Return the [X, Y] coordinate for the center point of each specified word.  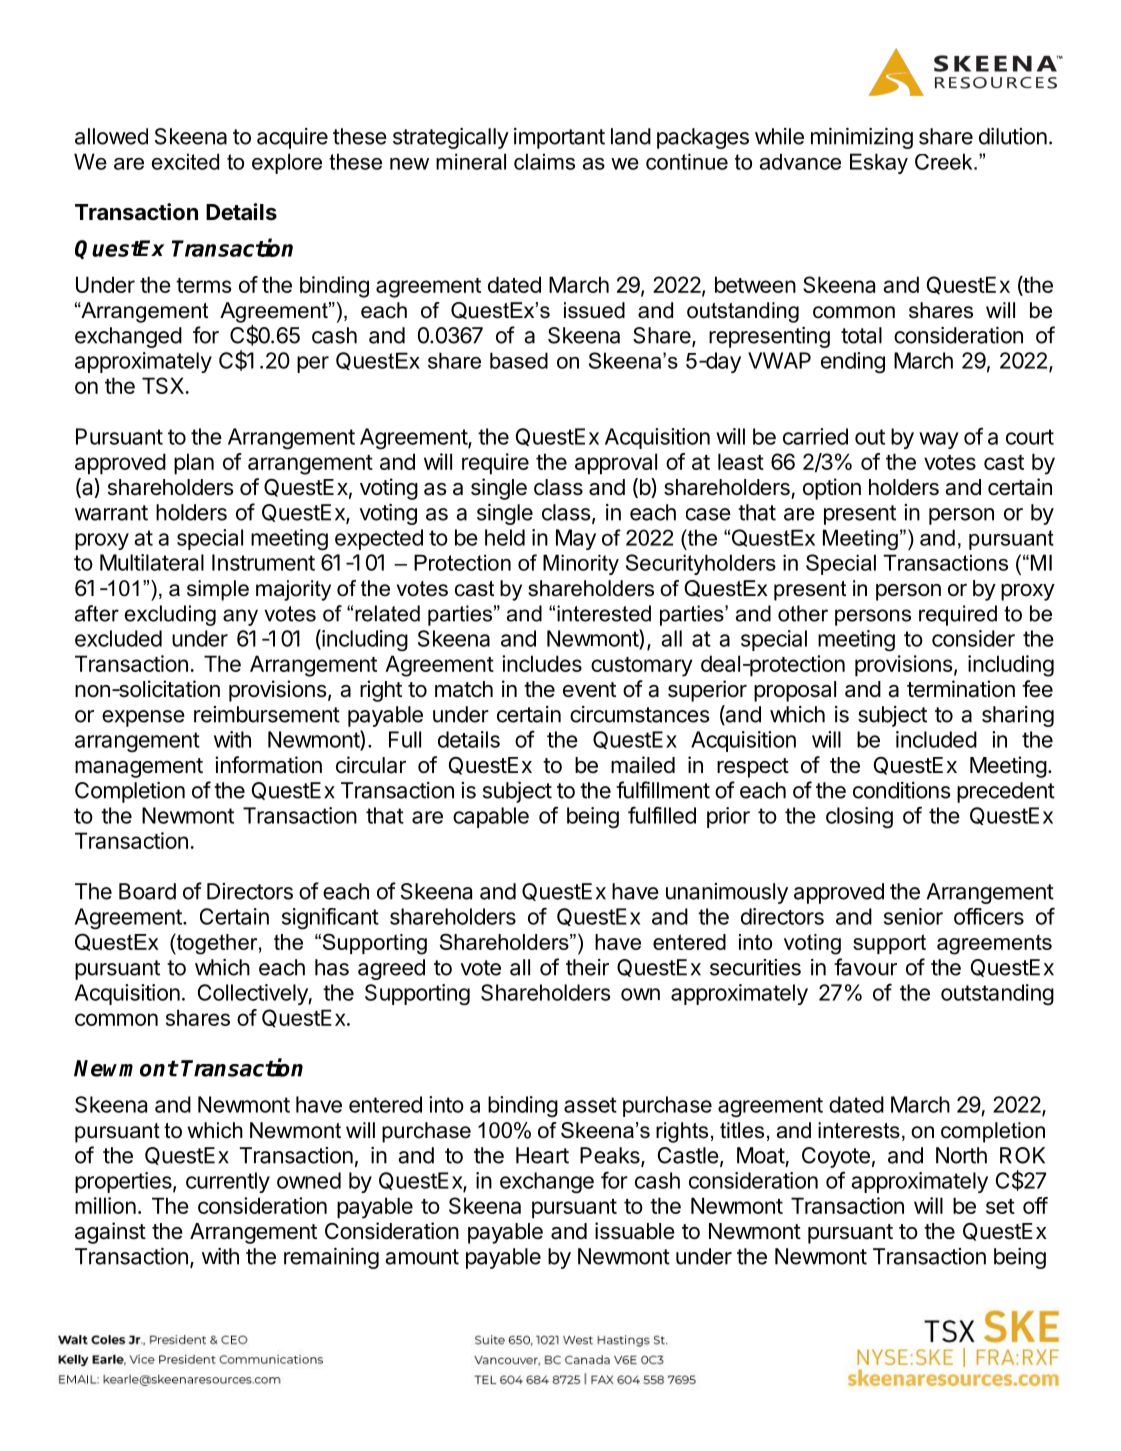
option [832, 489]
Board [147, 891]
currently [228, 1182]
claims [544, 161]
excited [185, 161]
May [576, 539]
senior [913, 916]
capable [491, 817]
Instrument [263, 562]
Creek [945, 161]
